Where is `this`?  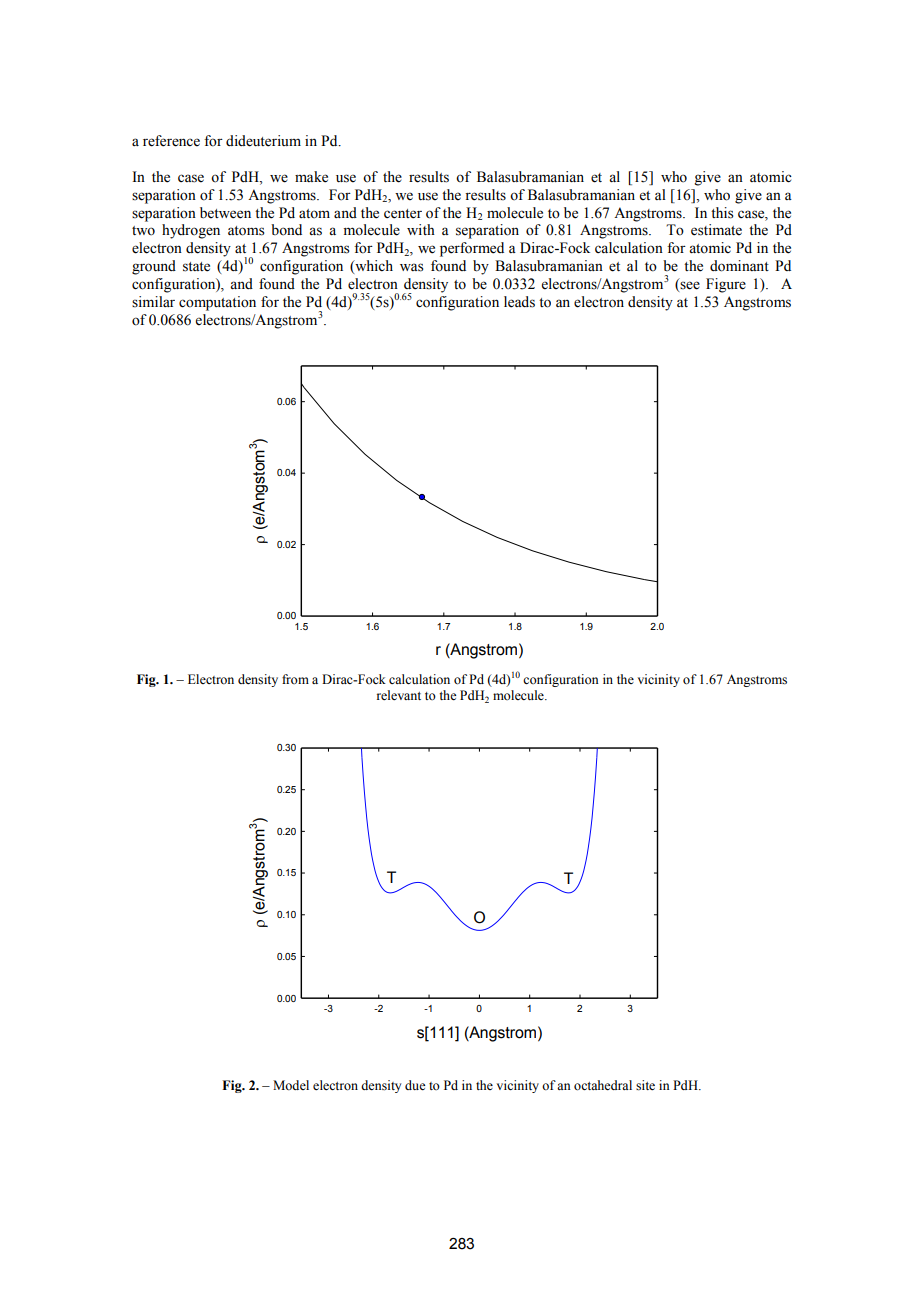 this is located at coordinates (722, 213).
